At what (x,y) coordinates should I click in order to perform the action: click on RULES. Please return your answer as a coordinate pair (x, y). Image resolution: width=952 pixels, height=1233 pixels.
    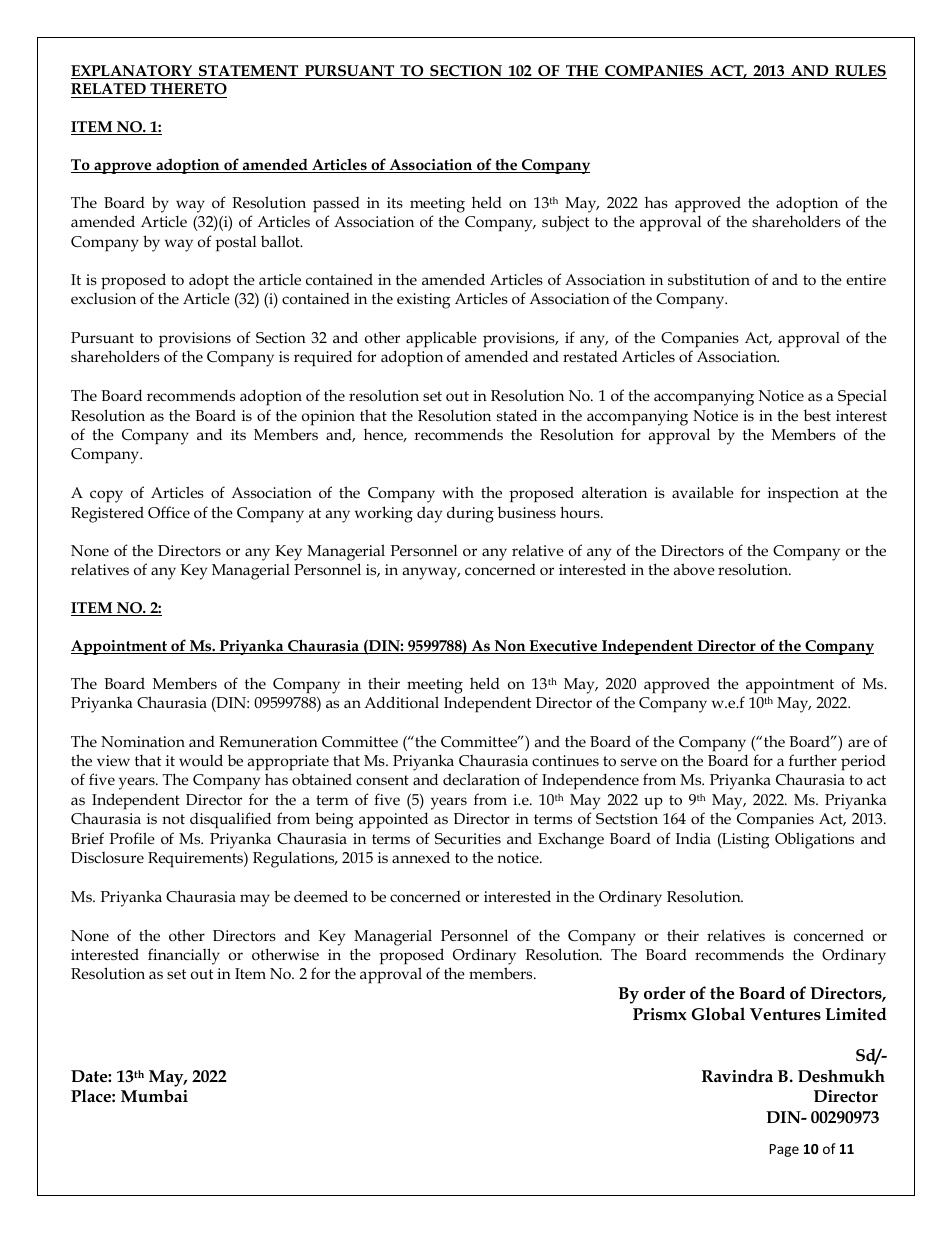
    Looking at the image, I should click on (860, 72).
